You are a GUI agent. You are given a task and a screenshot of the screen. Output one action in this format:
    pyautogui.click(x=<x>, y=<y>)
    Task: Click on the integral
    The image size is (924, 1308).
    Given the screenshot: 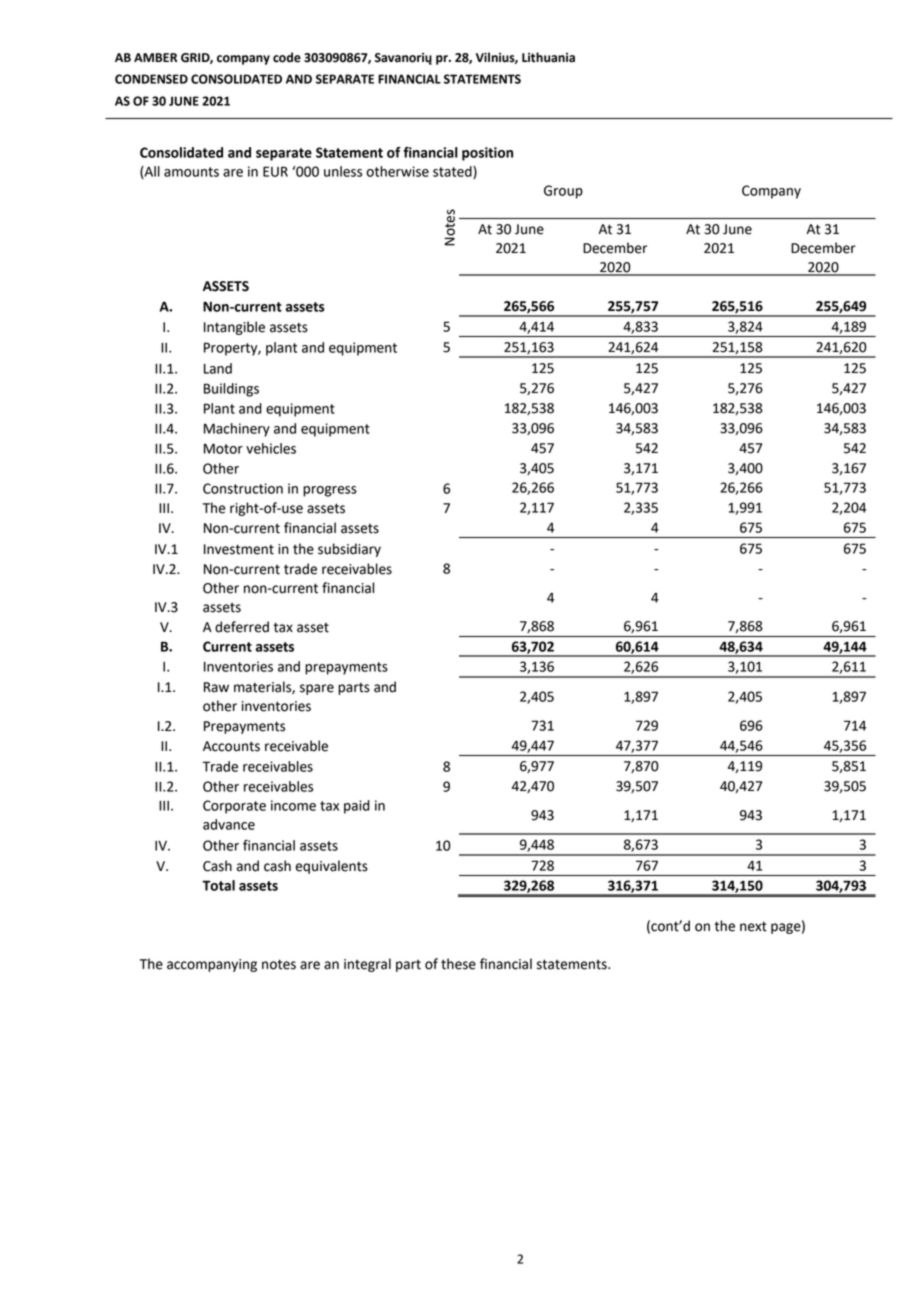 What is the action you would take?
    pyautogui.click(x=367, y=965)
